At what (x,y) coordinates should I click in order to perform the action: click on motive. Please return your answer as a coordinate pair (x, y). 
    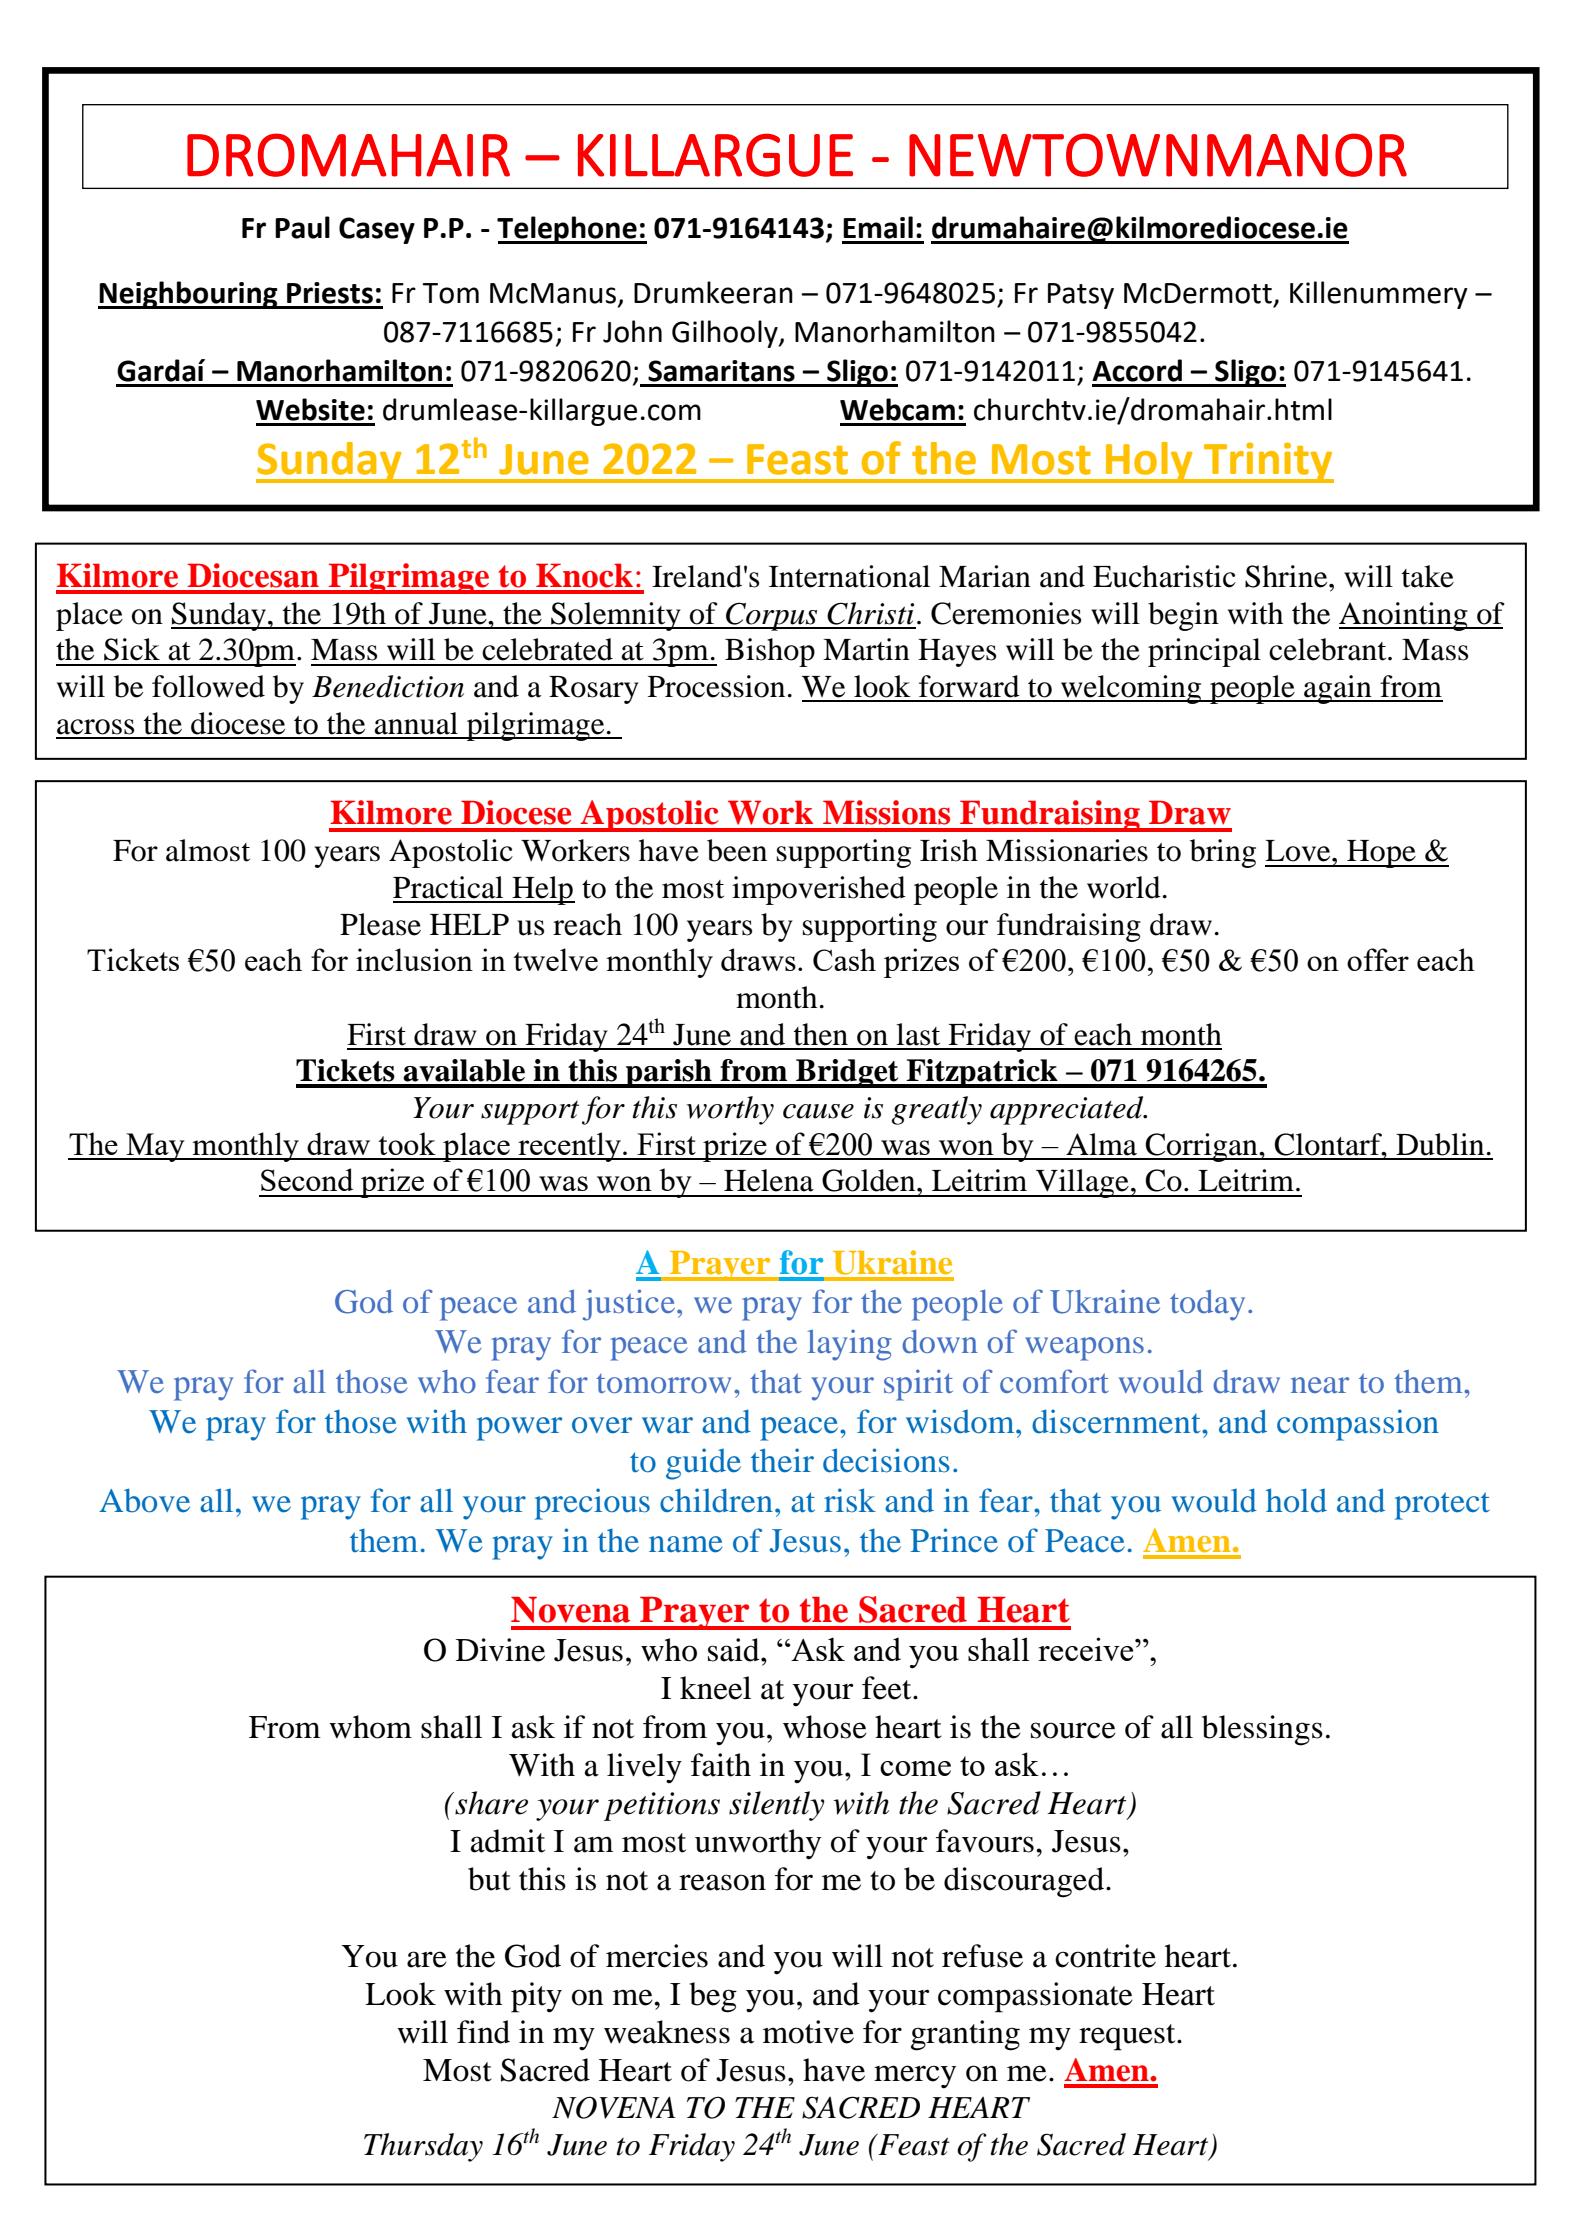
    Looking at the image, I should click on (808, 2032).
